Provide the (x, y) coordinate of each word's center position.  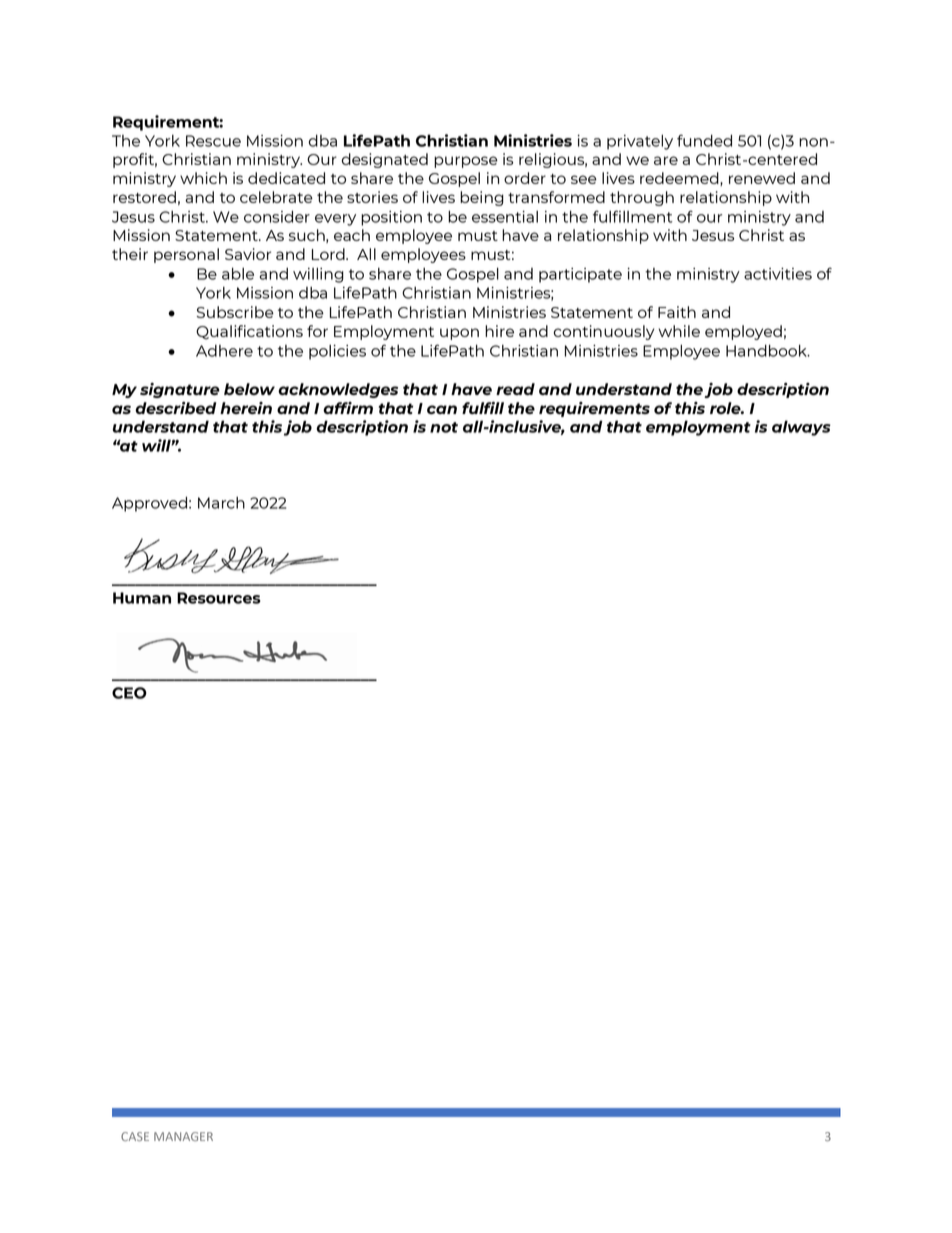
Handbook (767, 350)
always (801, 428)
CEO (129, 693)
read (515, 389)
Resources (219, 598)
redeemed (680, 179)
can (442, 409)
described (175, 408)
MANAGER (183, 1136)
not (444, 427)
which (203, 178)
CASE (135, 1136)
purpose (466, 162)
